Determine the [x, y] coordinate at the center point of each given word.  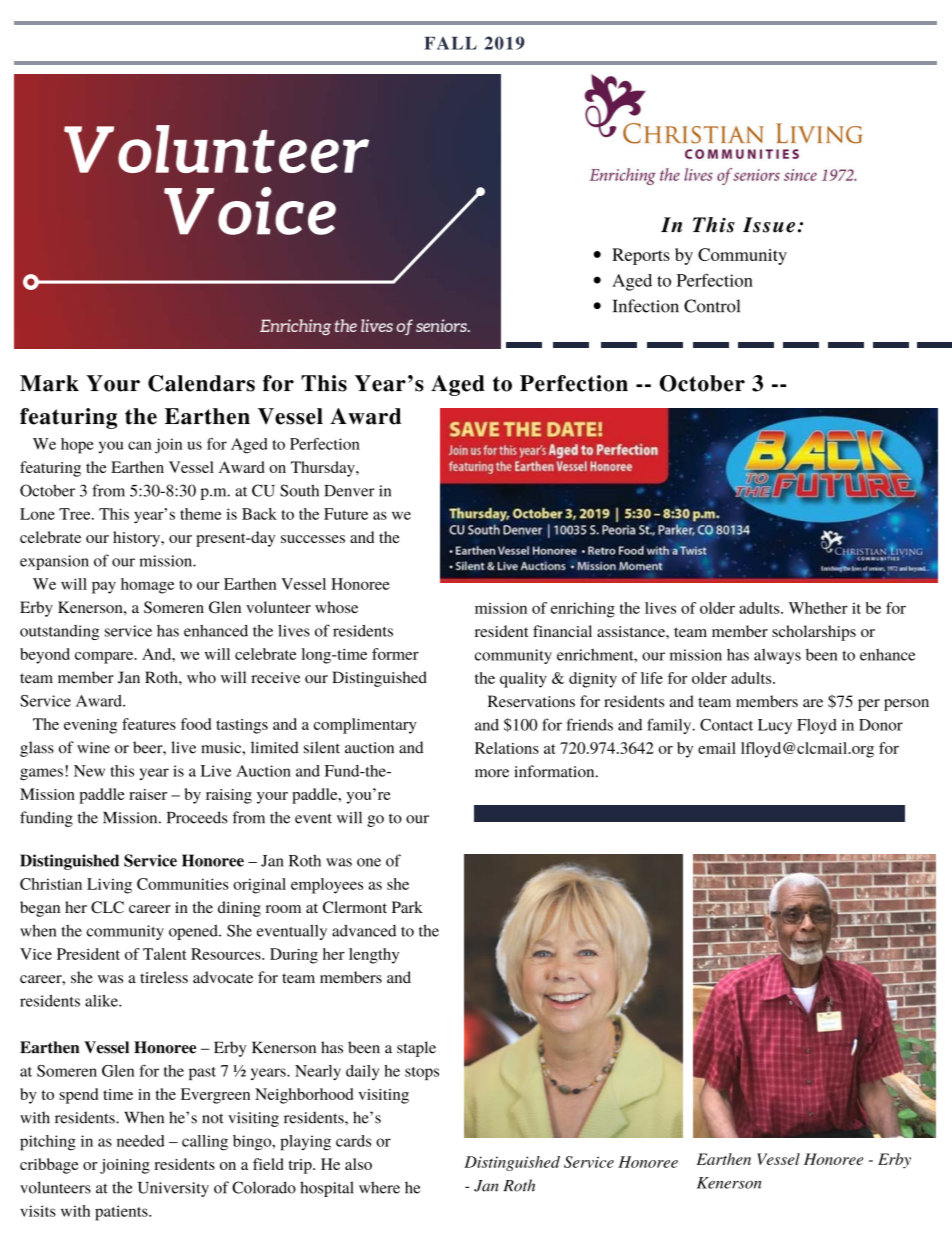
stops [422, 1073]
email [717, 748]
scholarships [814, 633]
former [395, 654]
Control [712, 306]
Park [407, 907]
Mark [49, 383]
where [379, 1187]
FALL [450, 43]
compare [105, 658]
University [173, 1189]
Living [109, 886]
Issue [769, 225]
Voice [250, 211]
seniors [442, 325]
